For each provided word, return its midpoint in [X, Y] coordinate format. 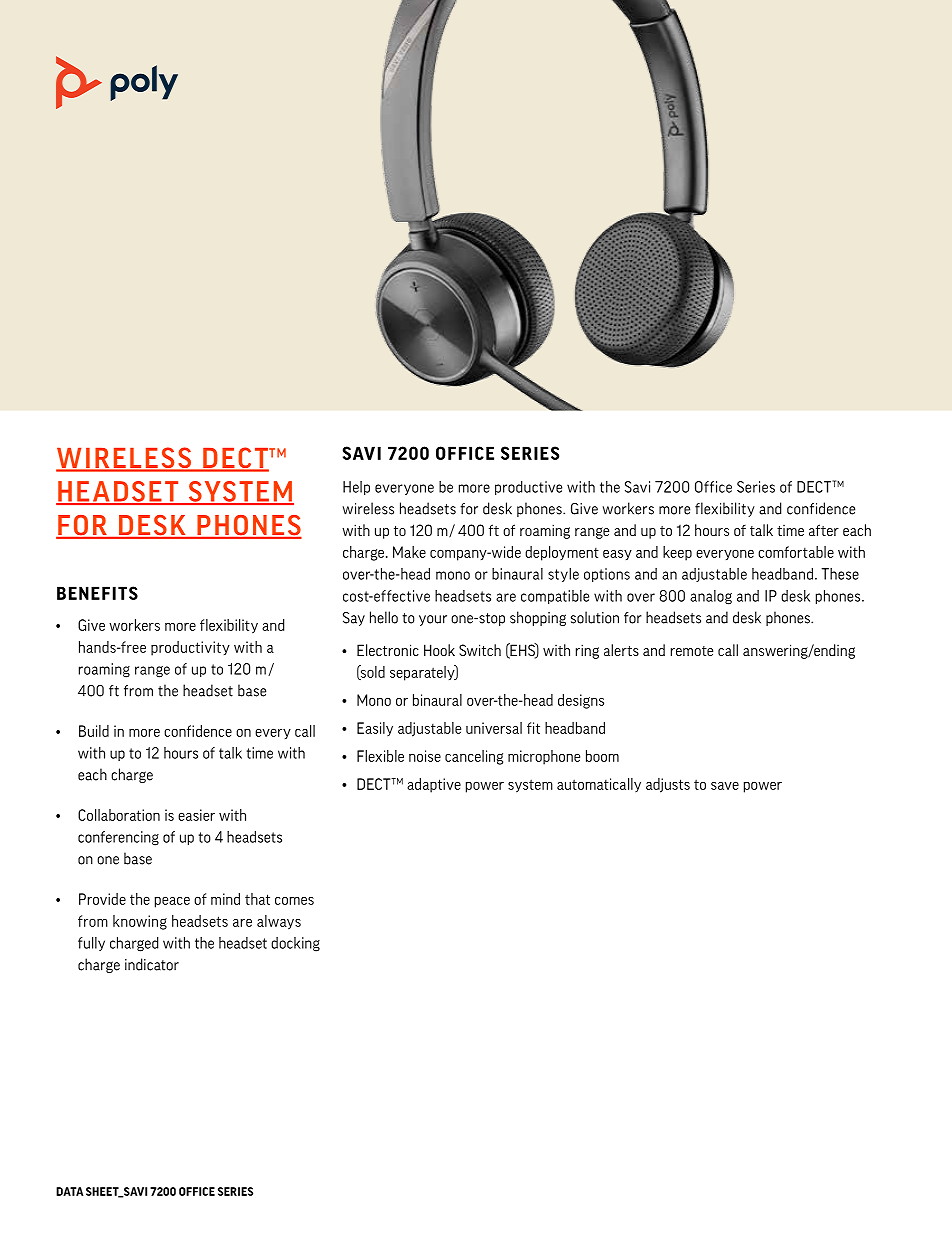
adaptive [434, 785]
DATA [69, 1191]
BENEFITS [97, 593]
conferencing [118, 838]
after [824, 530]
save [725, 786]
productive [528, 488]
